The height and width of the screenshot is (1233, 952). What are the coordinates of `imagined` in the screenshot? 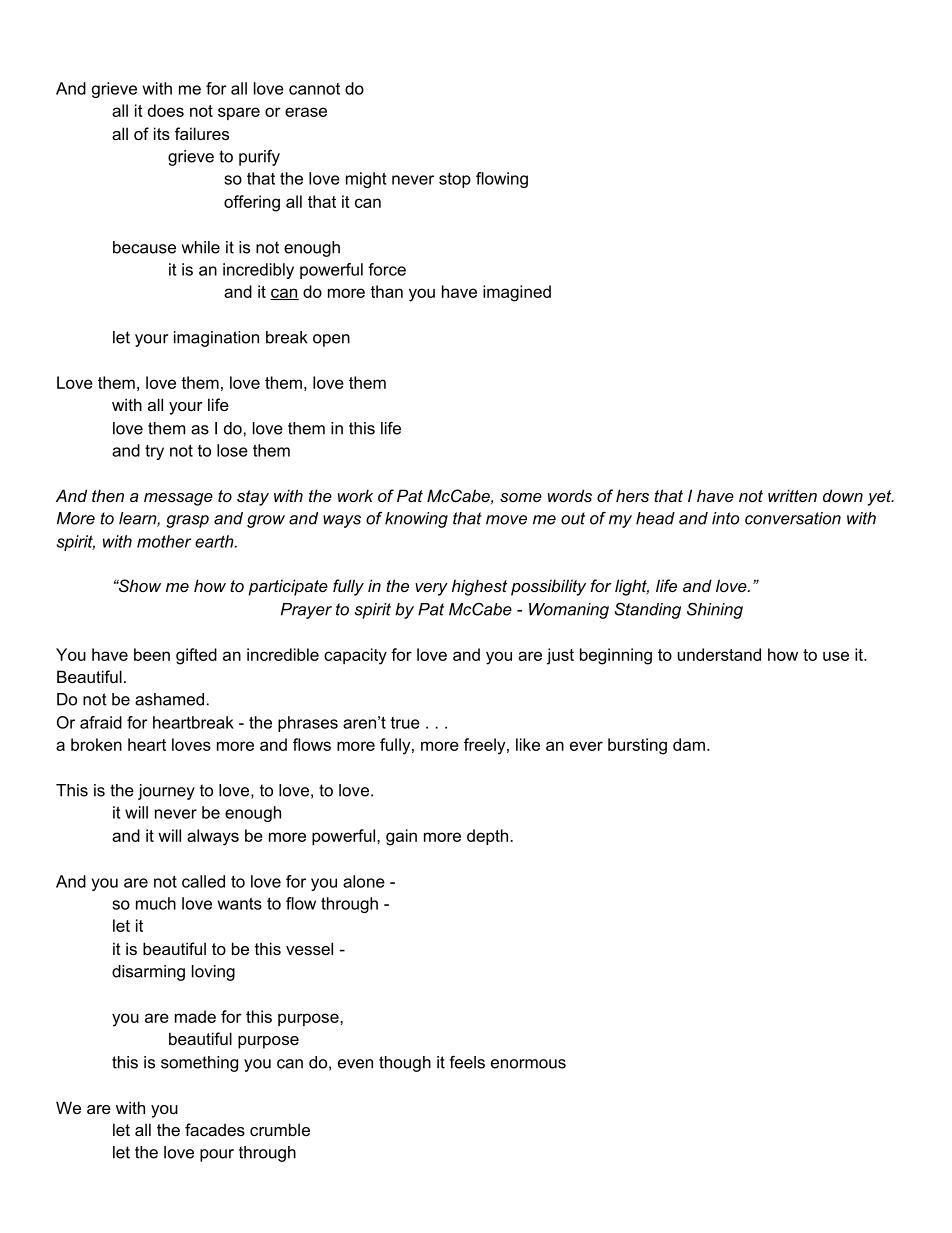 It's located at (517, 293).
